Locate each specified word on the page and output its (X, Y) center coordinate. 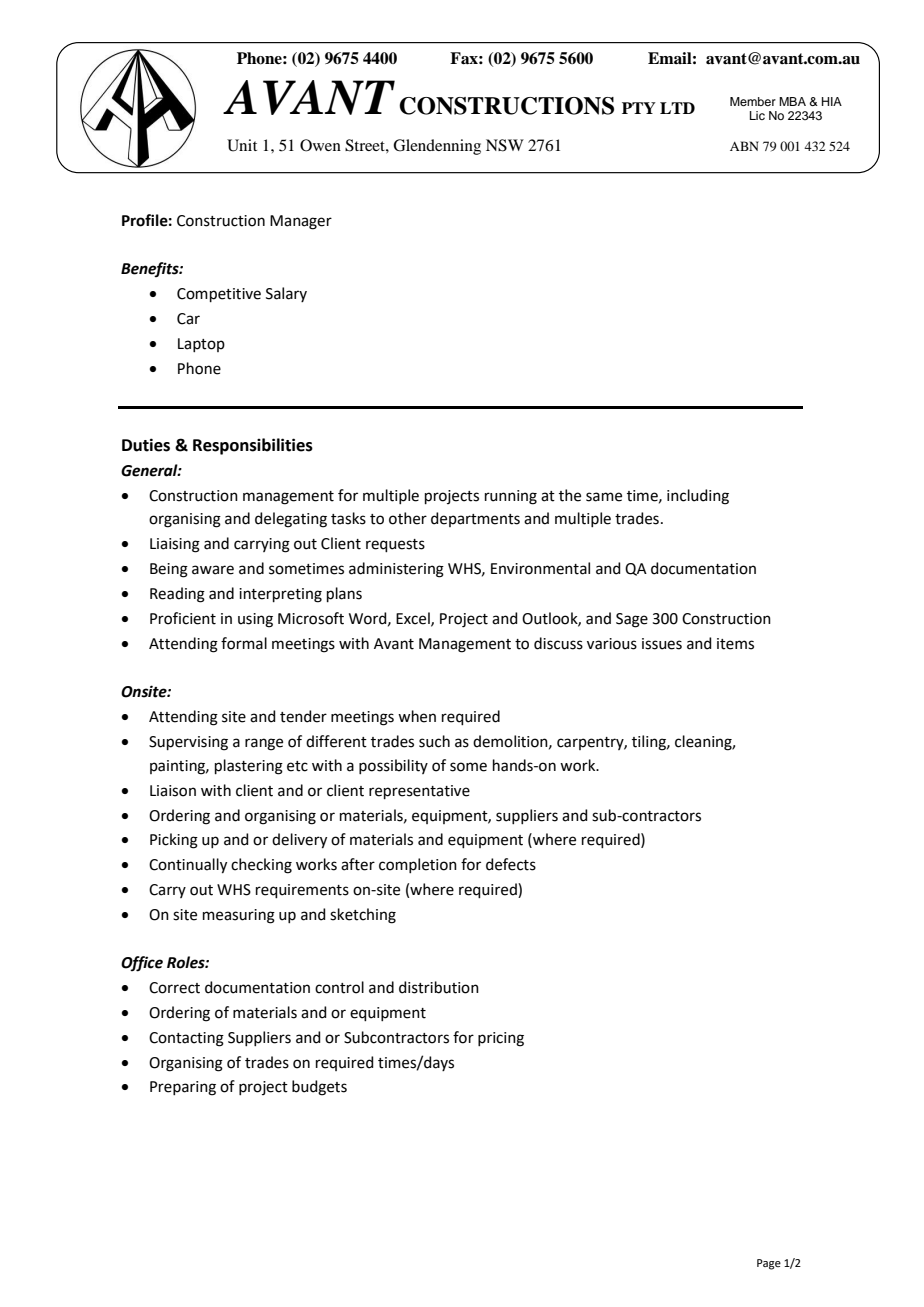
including (698, 497)
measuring (239, 916)
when (417, 716)
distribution (439, 987)
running (511, 497)
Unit (242, 145)
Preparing (183, 1088)
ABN (744, 146)
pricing (501, 1039)
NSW (505, 145)
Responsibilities (253, 446)
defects (511, 864)
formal (244, 643)
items (735, 644)
